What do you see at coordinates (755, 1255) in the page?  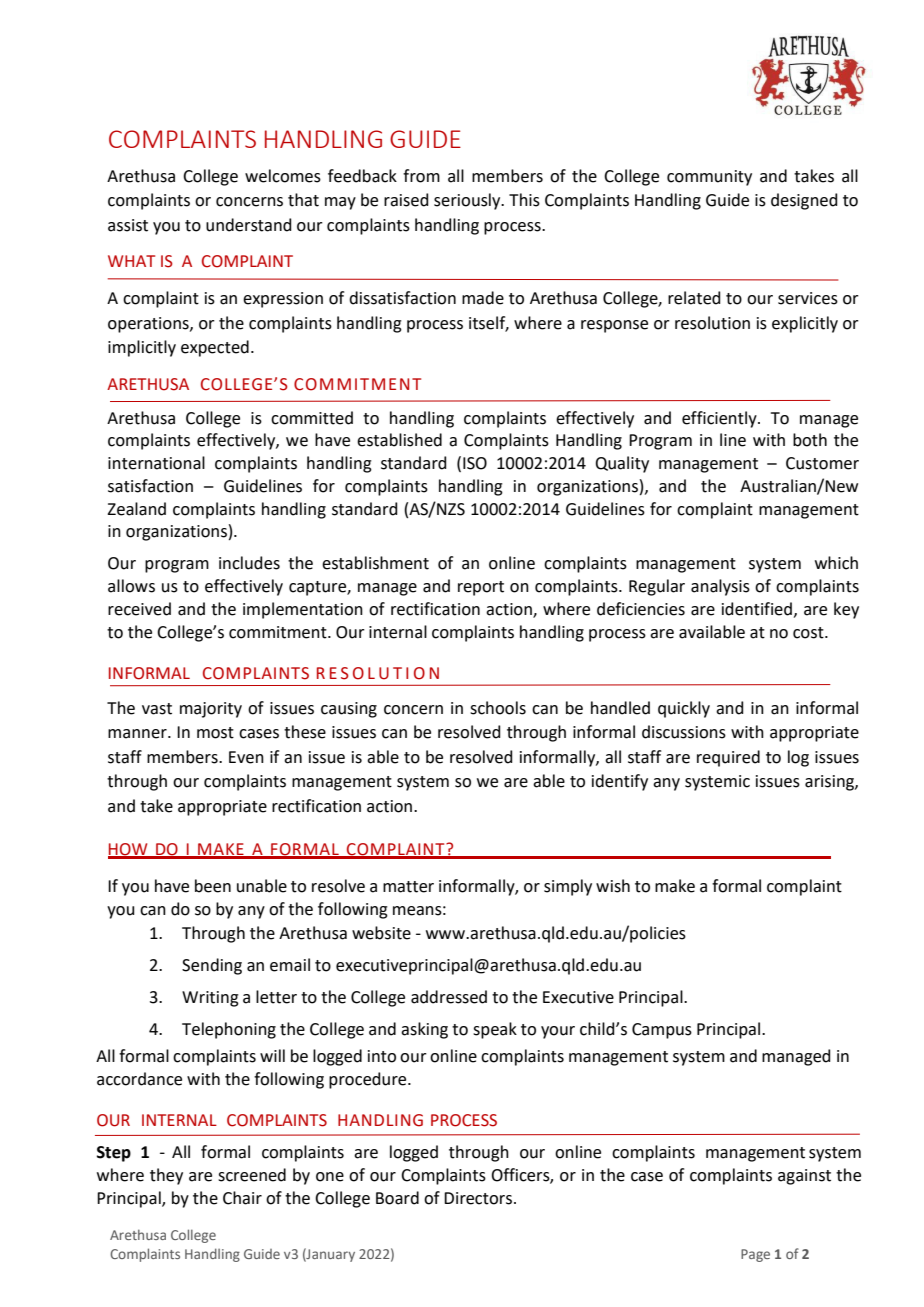 I see `Page` at bounding box center [755, 1255].
